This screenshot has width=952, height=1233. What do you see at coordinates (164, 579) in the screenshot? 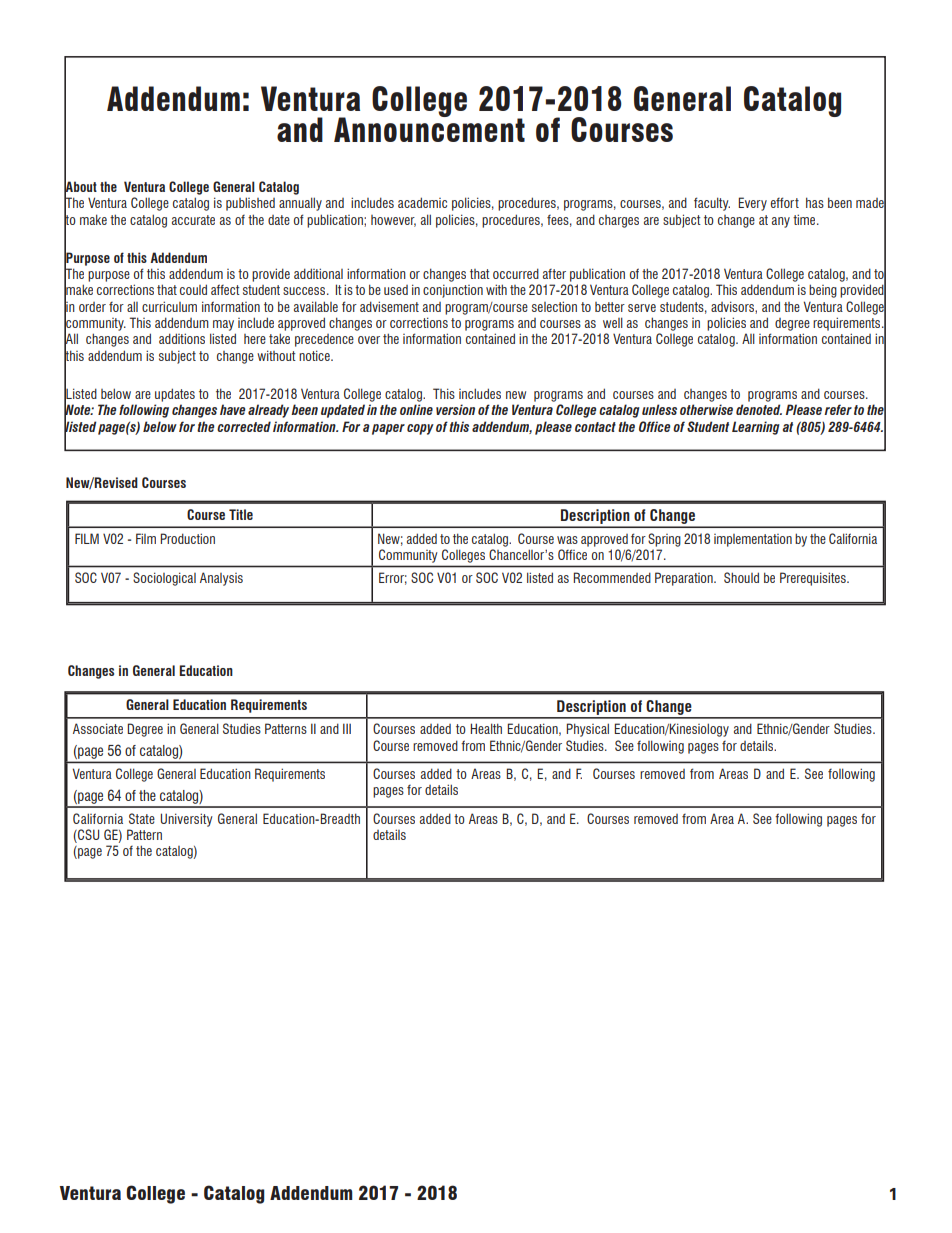
I see `Sociological` at bounding box center [164, 579].
